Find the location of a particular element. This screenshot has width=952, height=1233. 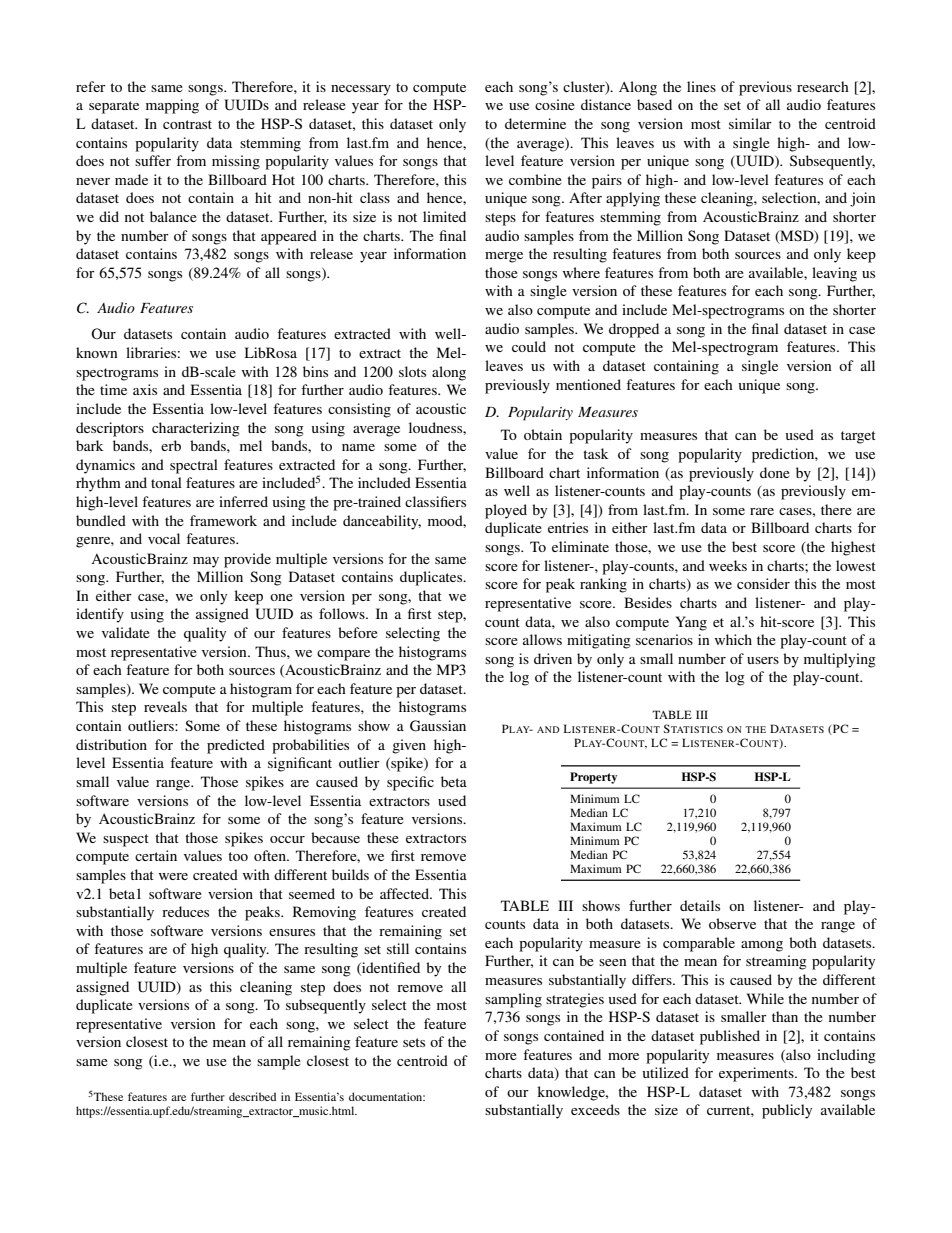

similar is located at coordinates (750, 123).
